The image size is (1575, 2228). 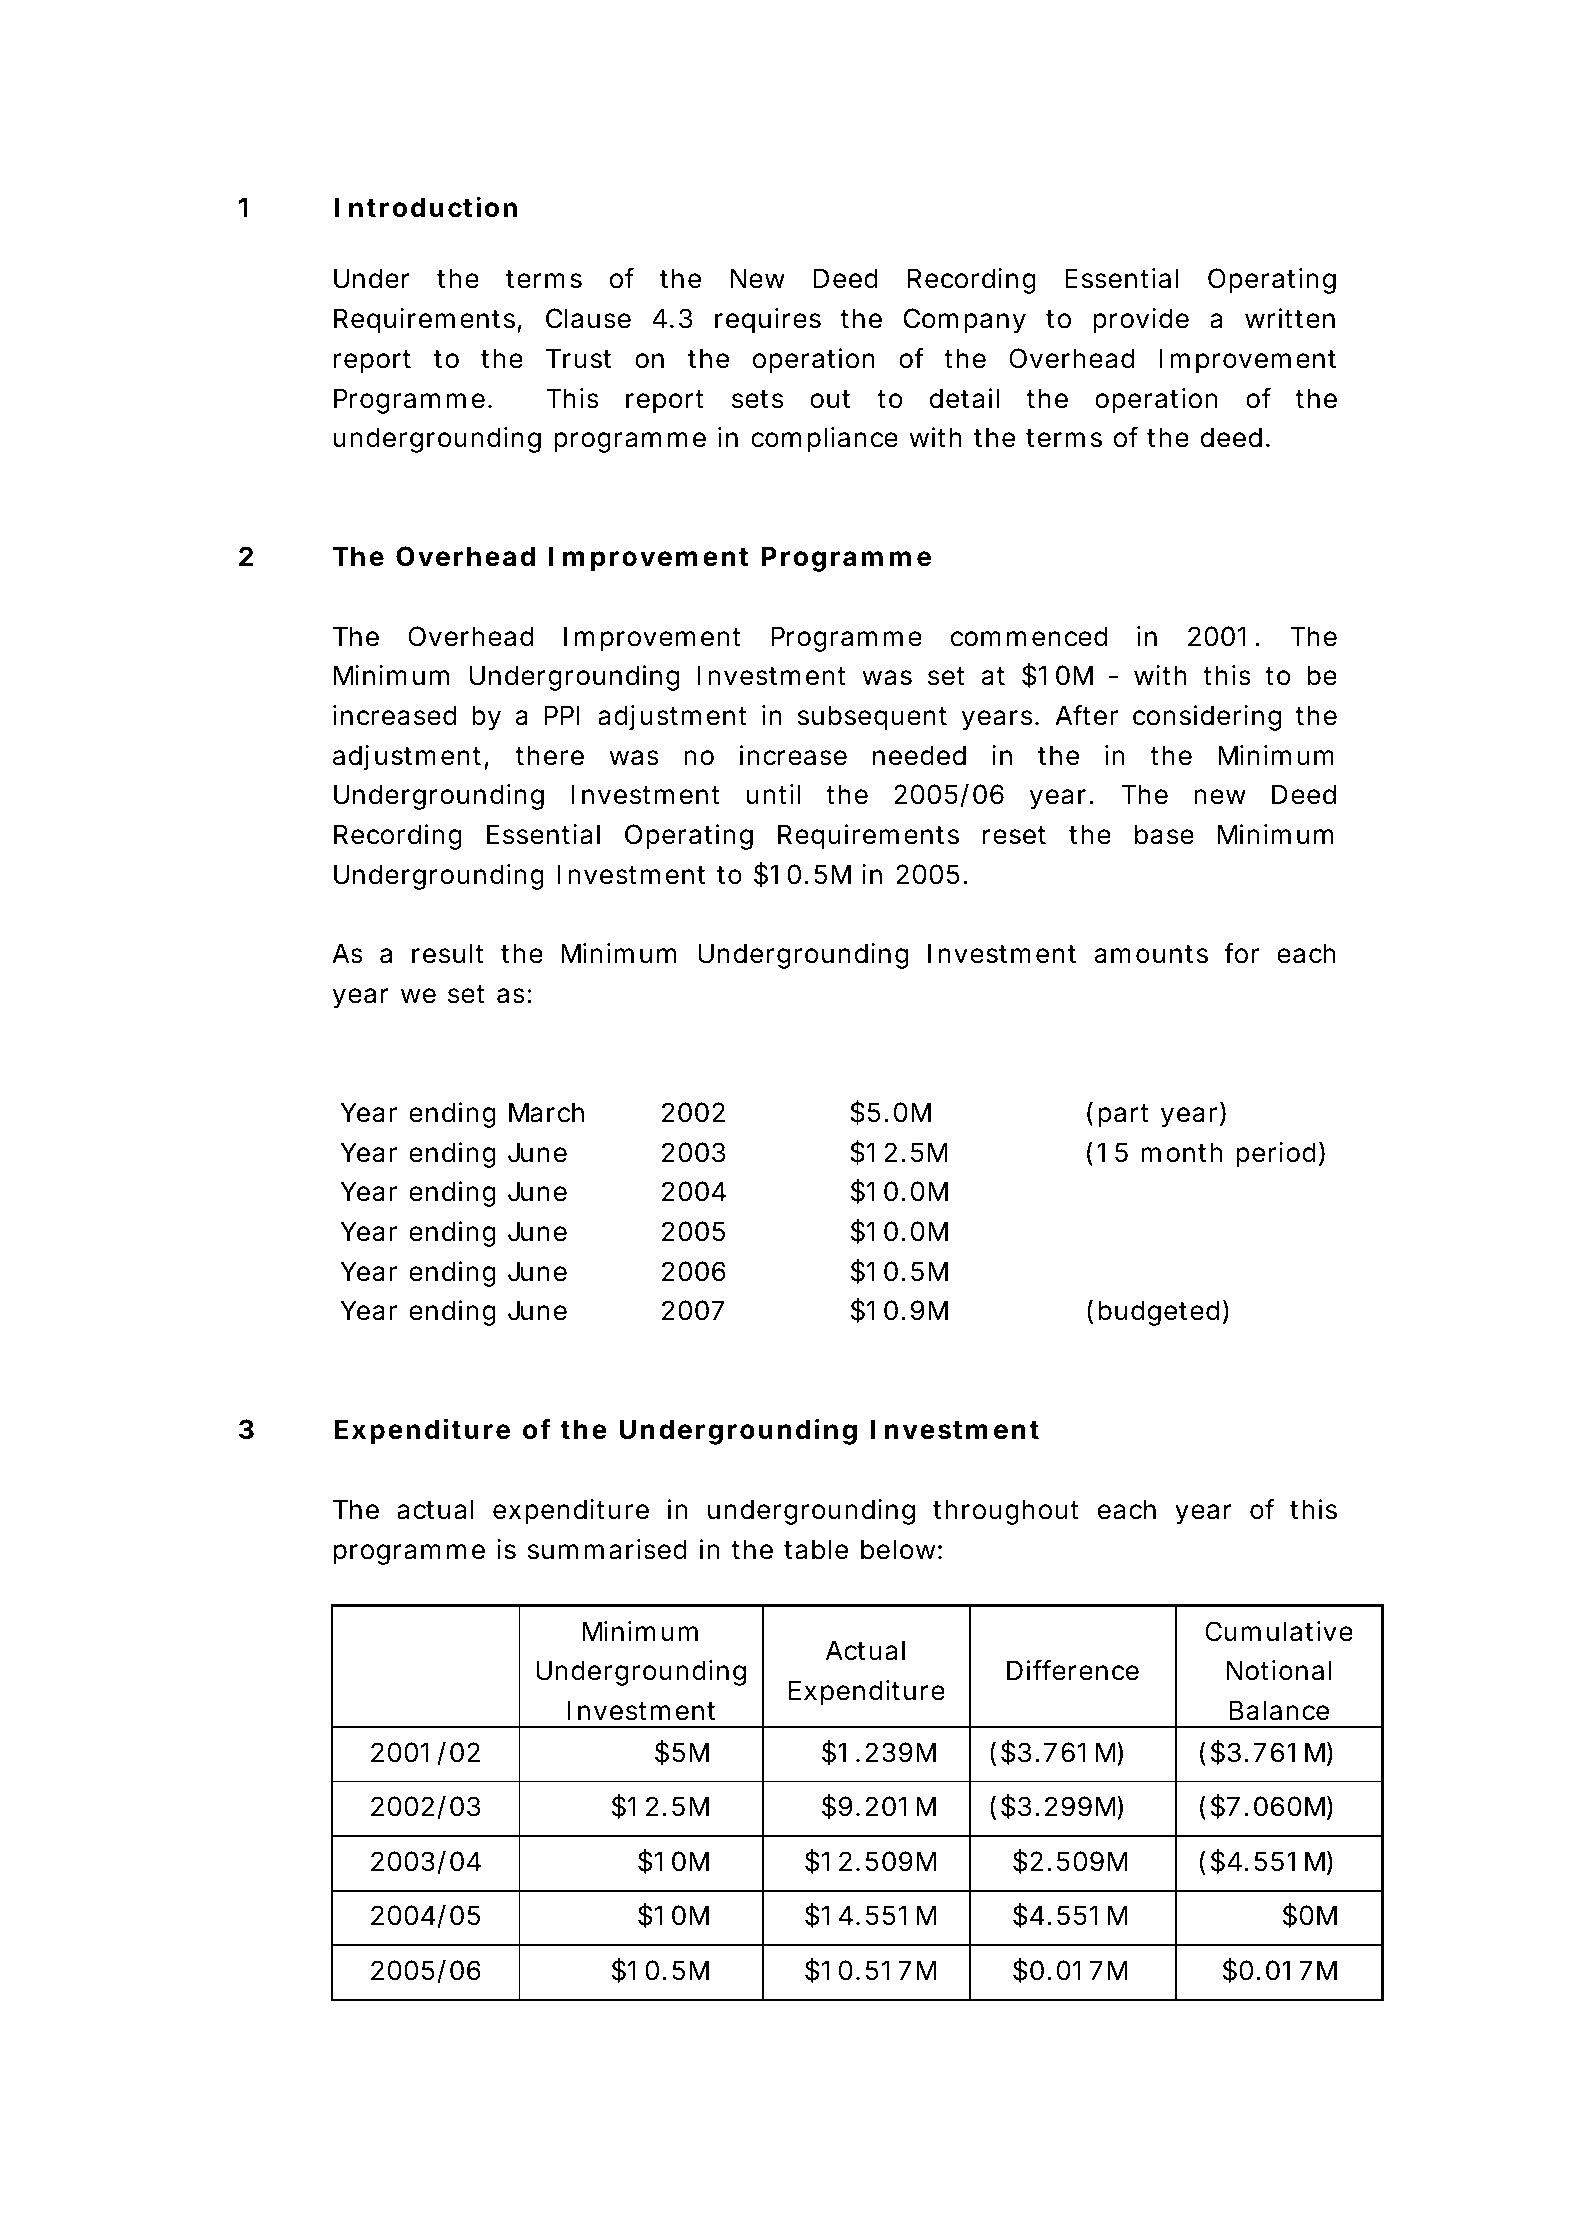 What do you see at coordinates (561, 715) in the document?
I see `PPI` at bounding box center [561, 715].
